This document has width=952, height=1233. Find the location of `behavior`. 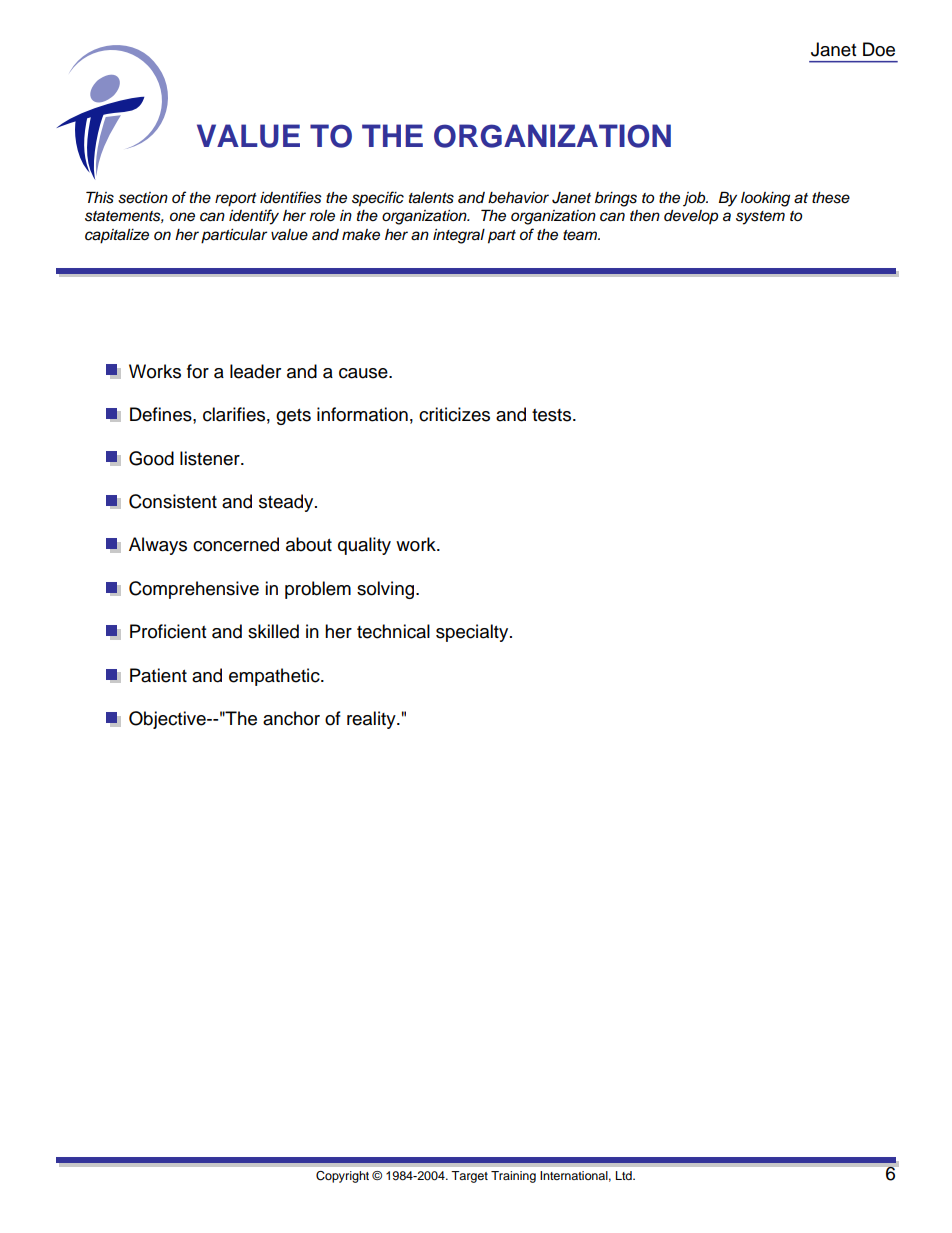

behavior is located at coordinates (518, 198).
